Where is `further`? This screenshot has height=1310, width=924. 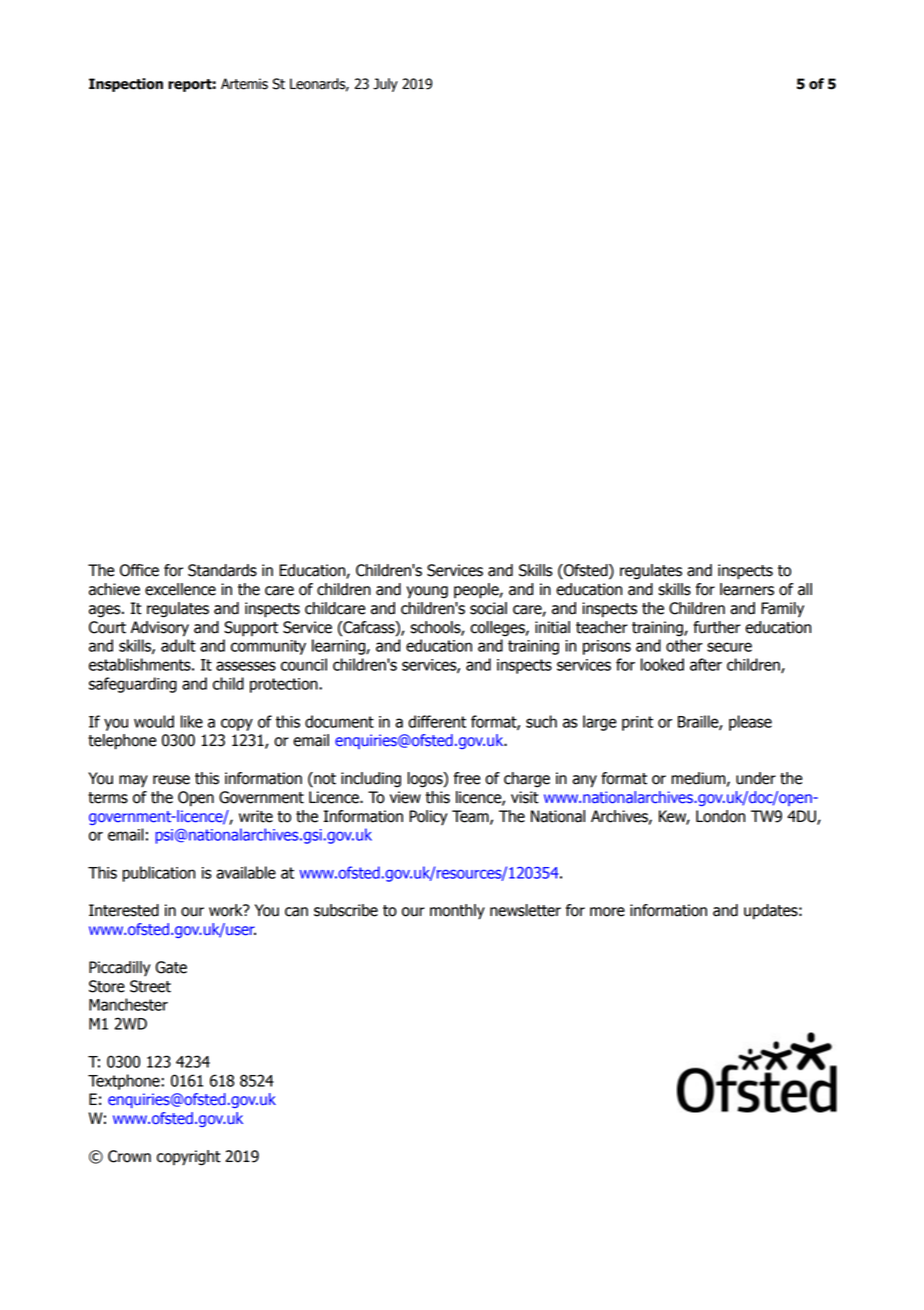
further is located at coordinates (717, 627).
